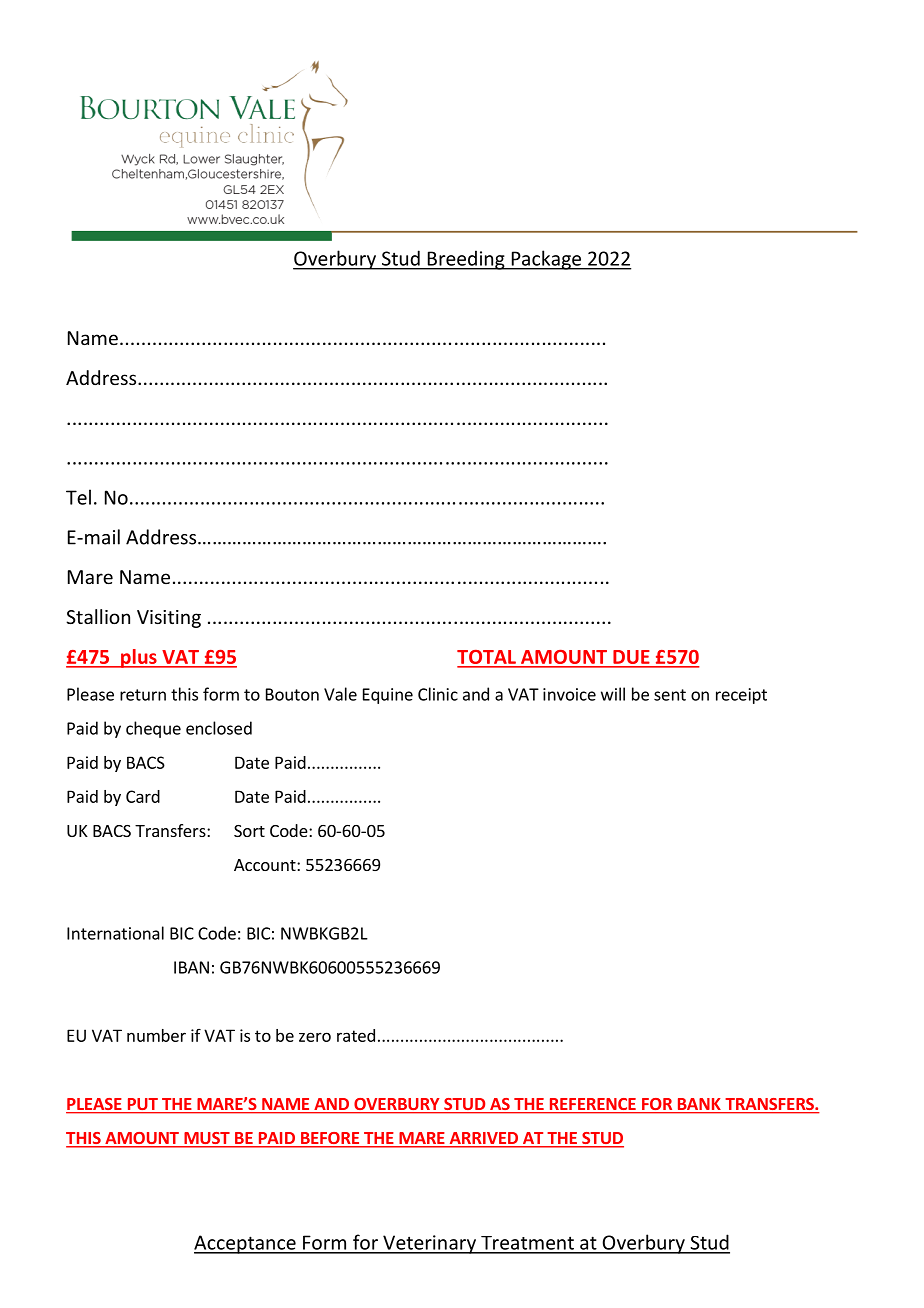 The height and width of the screenshot is (1308, 924). I want to click on Tel, so click(78, 497).
